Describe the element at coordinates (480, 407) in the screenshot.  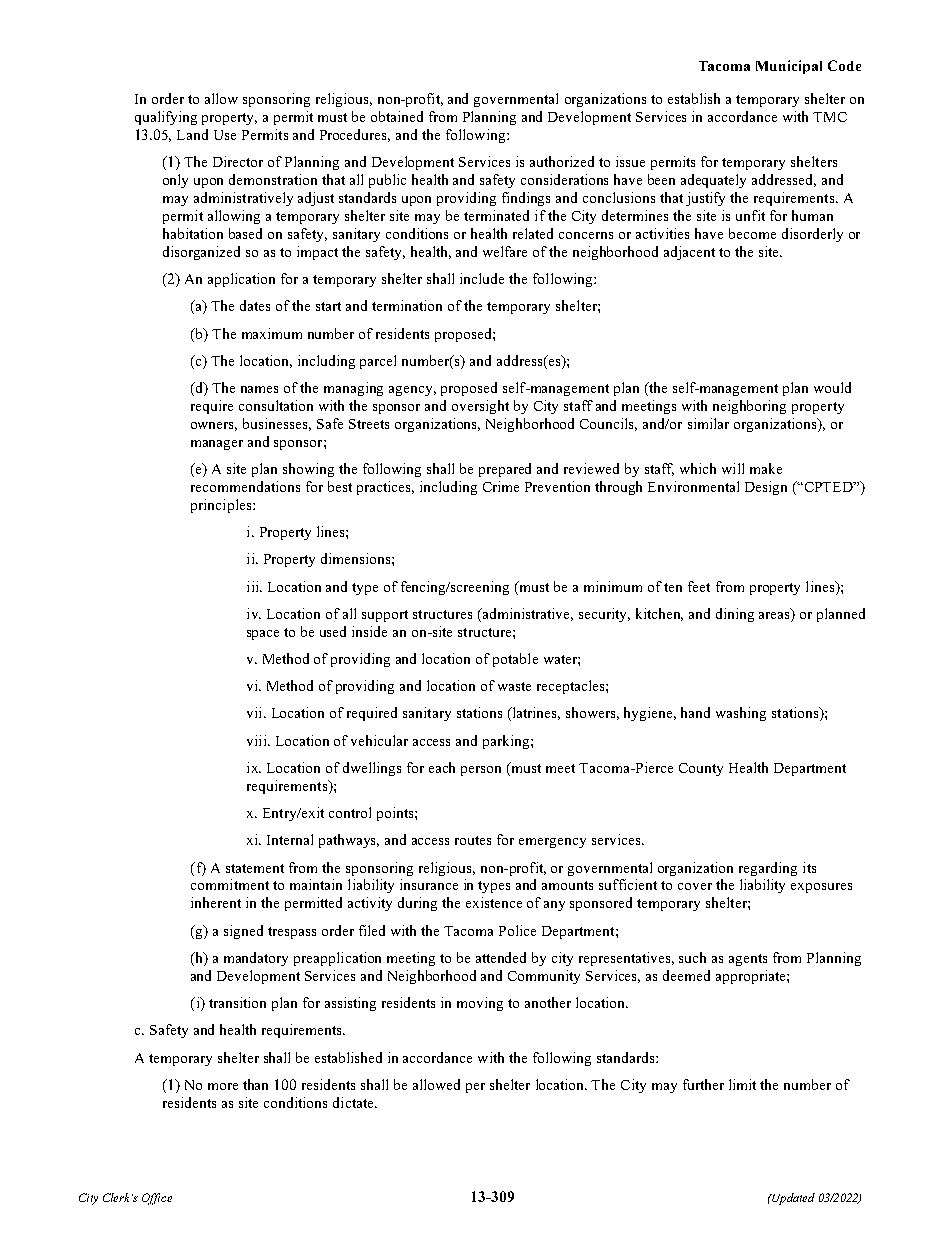
I see `oversight` at that location.
